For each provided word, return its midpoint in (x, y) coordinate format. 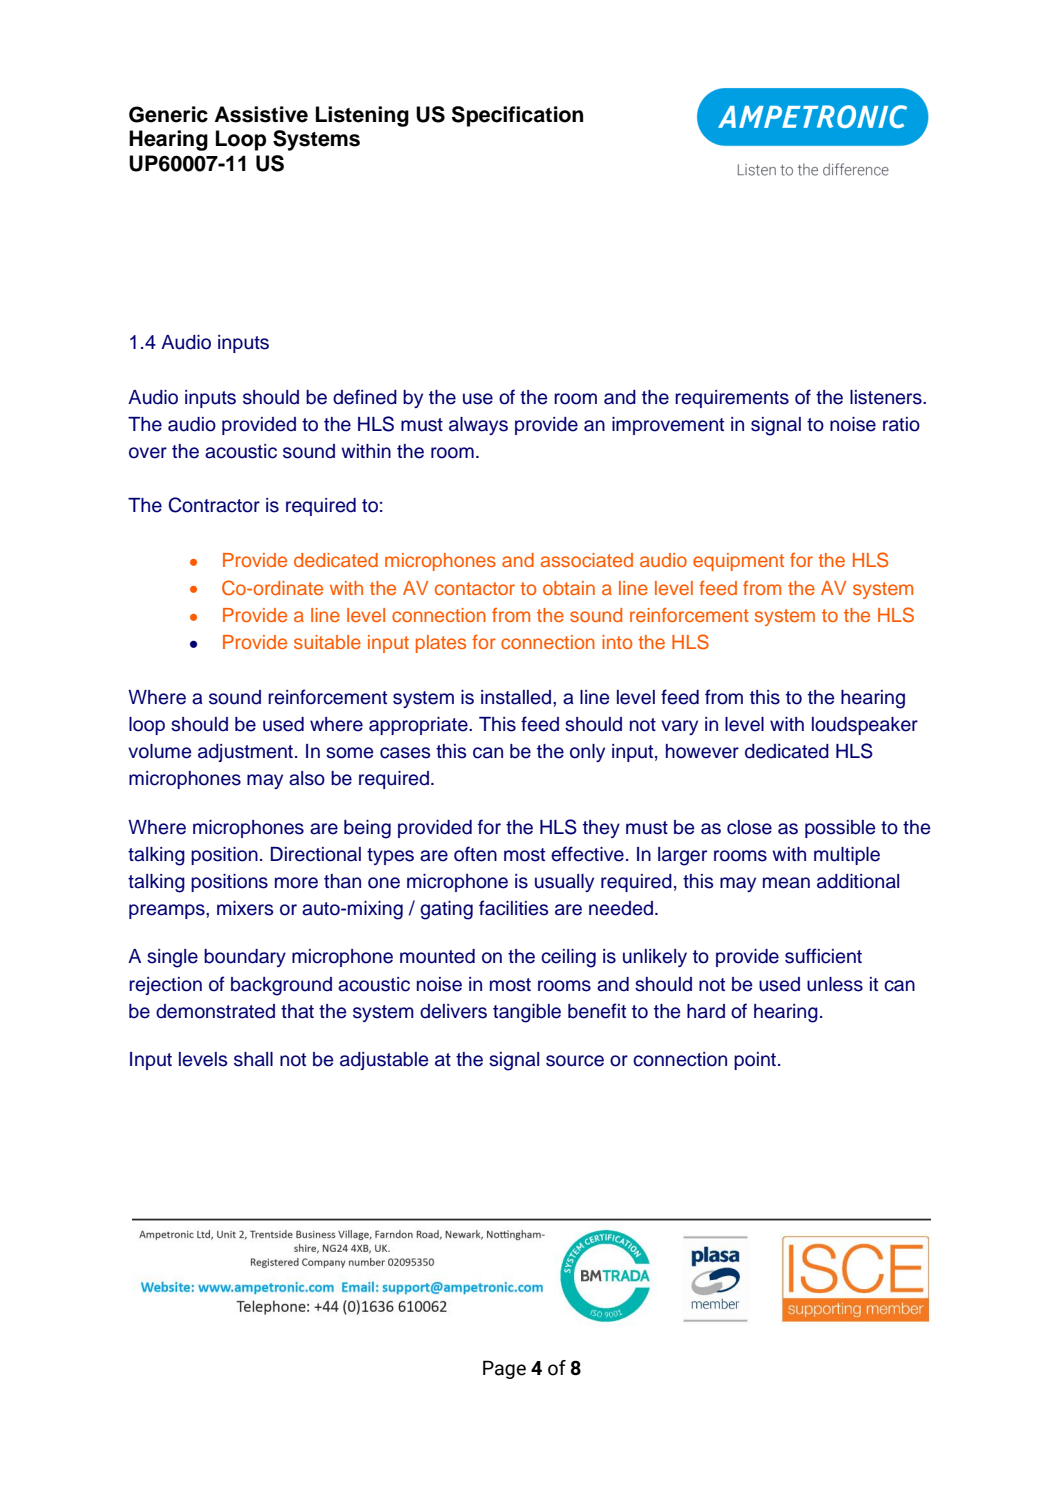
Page (504, 1369)
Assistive (261, 114)
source (575, 1061)
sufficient (823, 956)
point (755, 1061)
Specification (517, 116)
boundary (245, 958)
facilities (514, 908)
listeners (887, 397)
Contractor (214, 505)
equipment (738, 562)
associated (587, 560)
